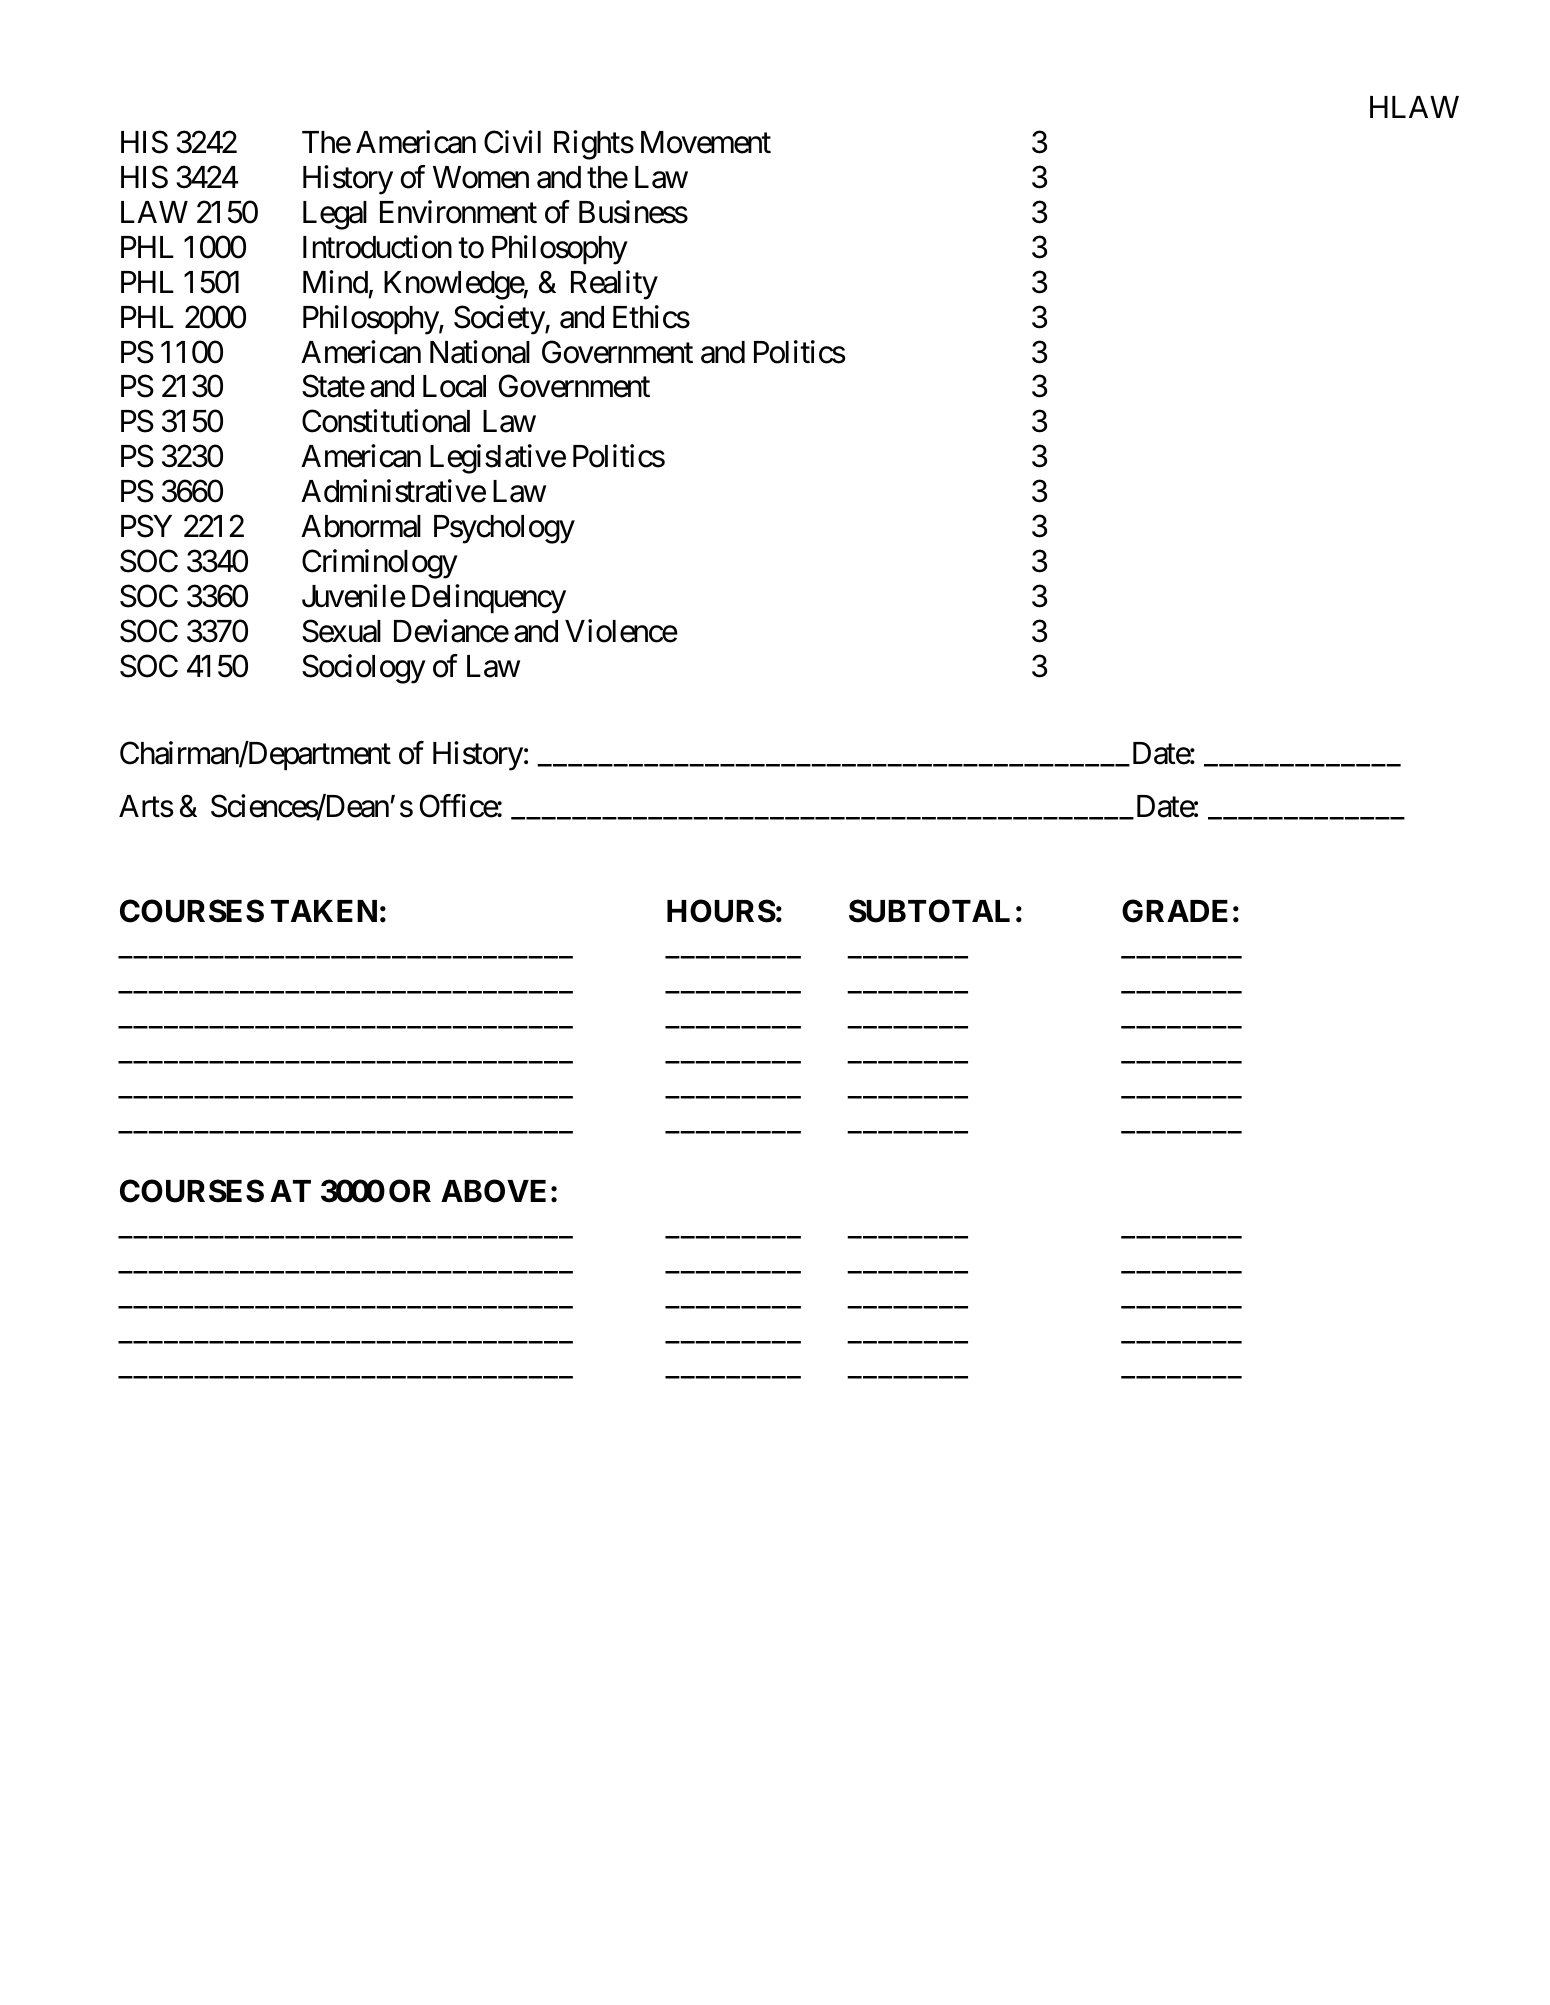 The width and height of the screenshot is (1550, 2005). Describe the element at coordinates (706, 142) in the screenshot. I see `Movement` at that location.
